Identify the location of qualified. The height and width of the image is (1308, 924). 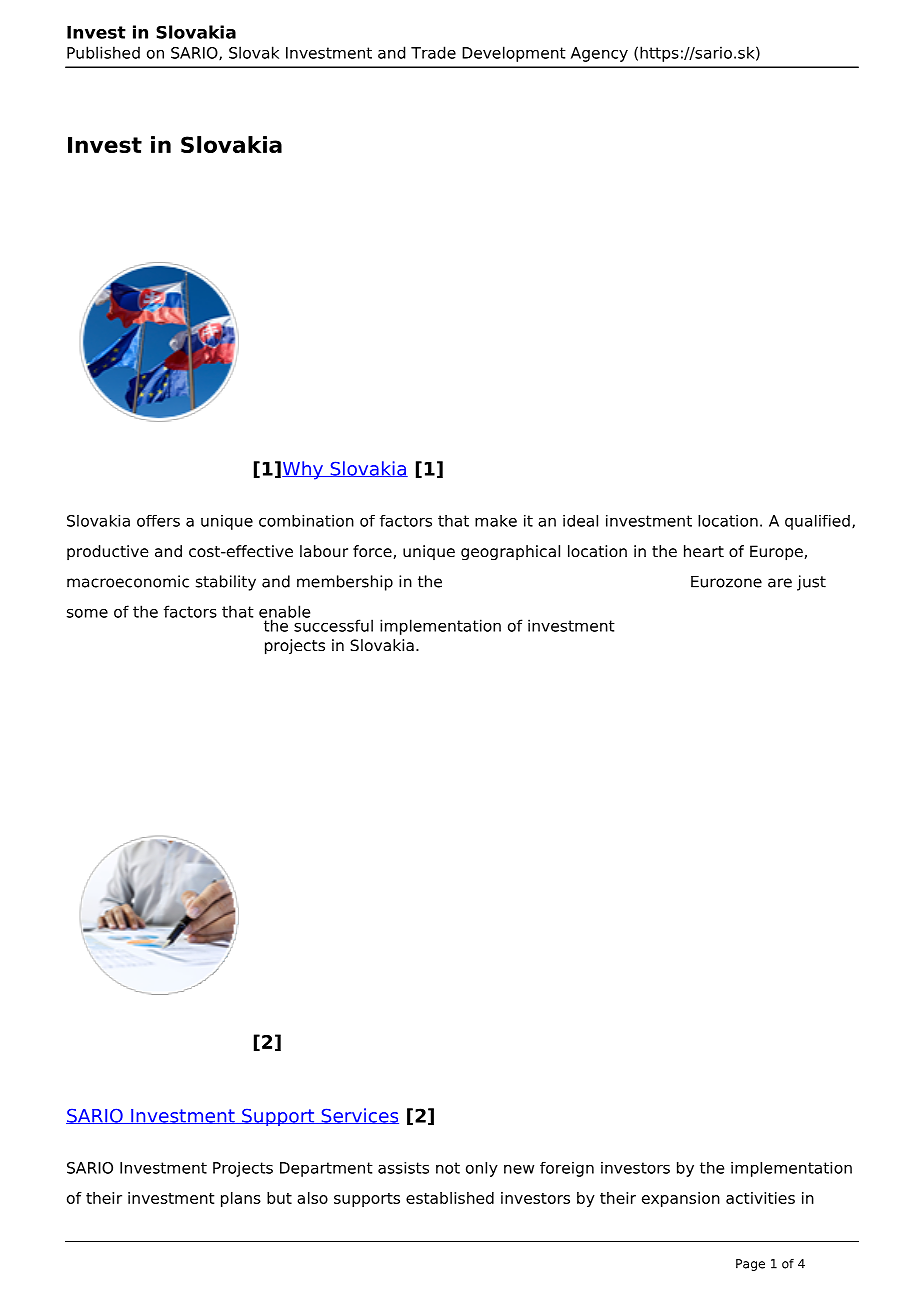
(817, 522).
